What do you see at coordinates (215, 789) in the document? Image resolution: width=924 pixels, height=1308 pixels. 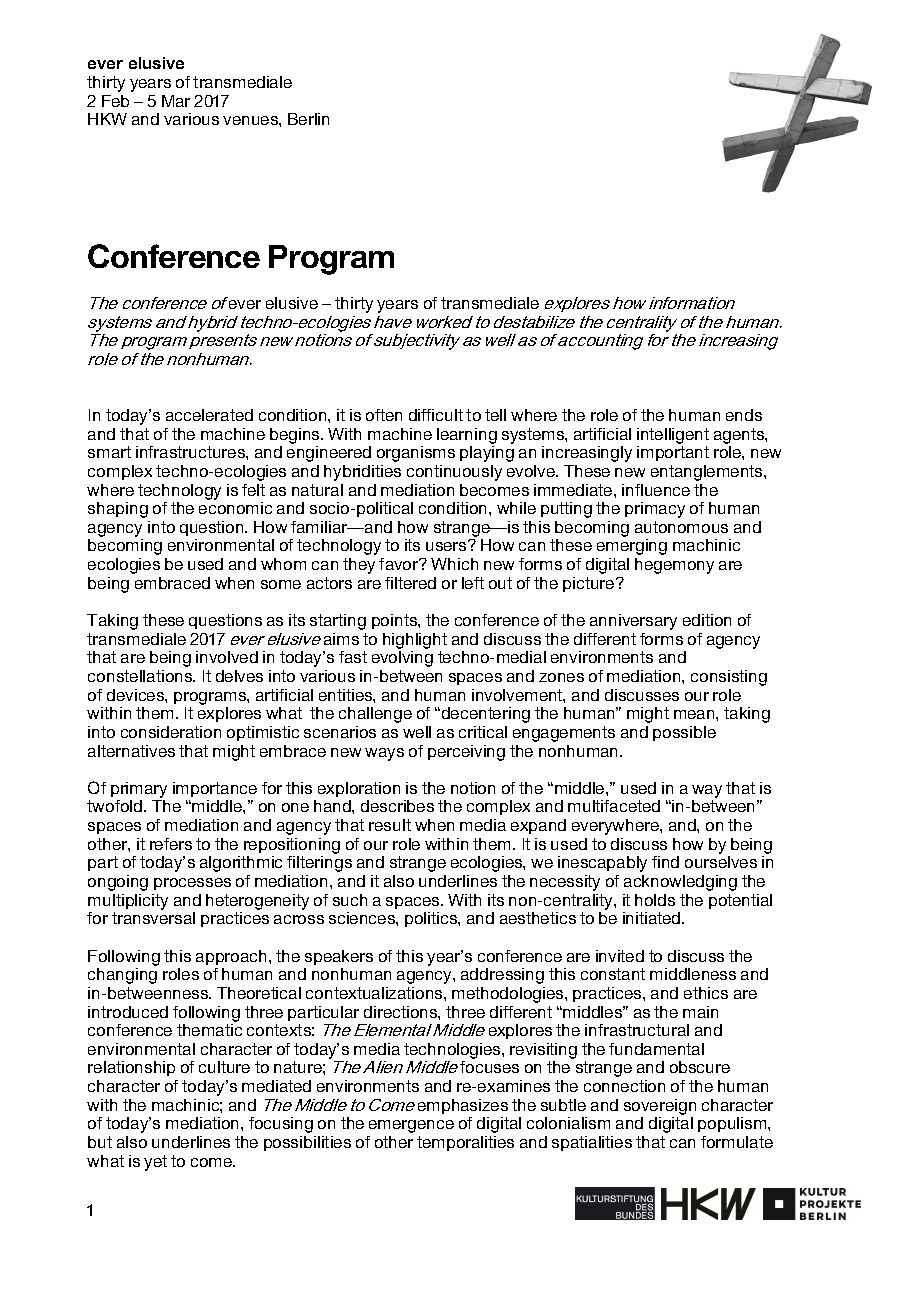 I see `importance` at bounding box center [215, 789].
